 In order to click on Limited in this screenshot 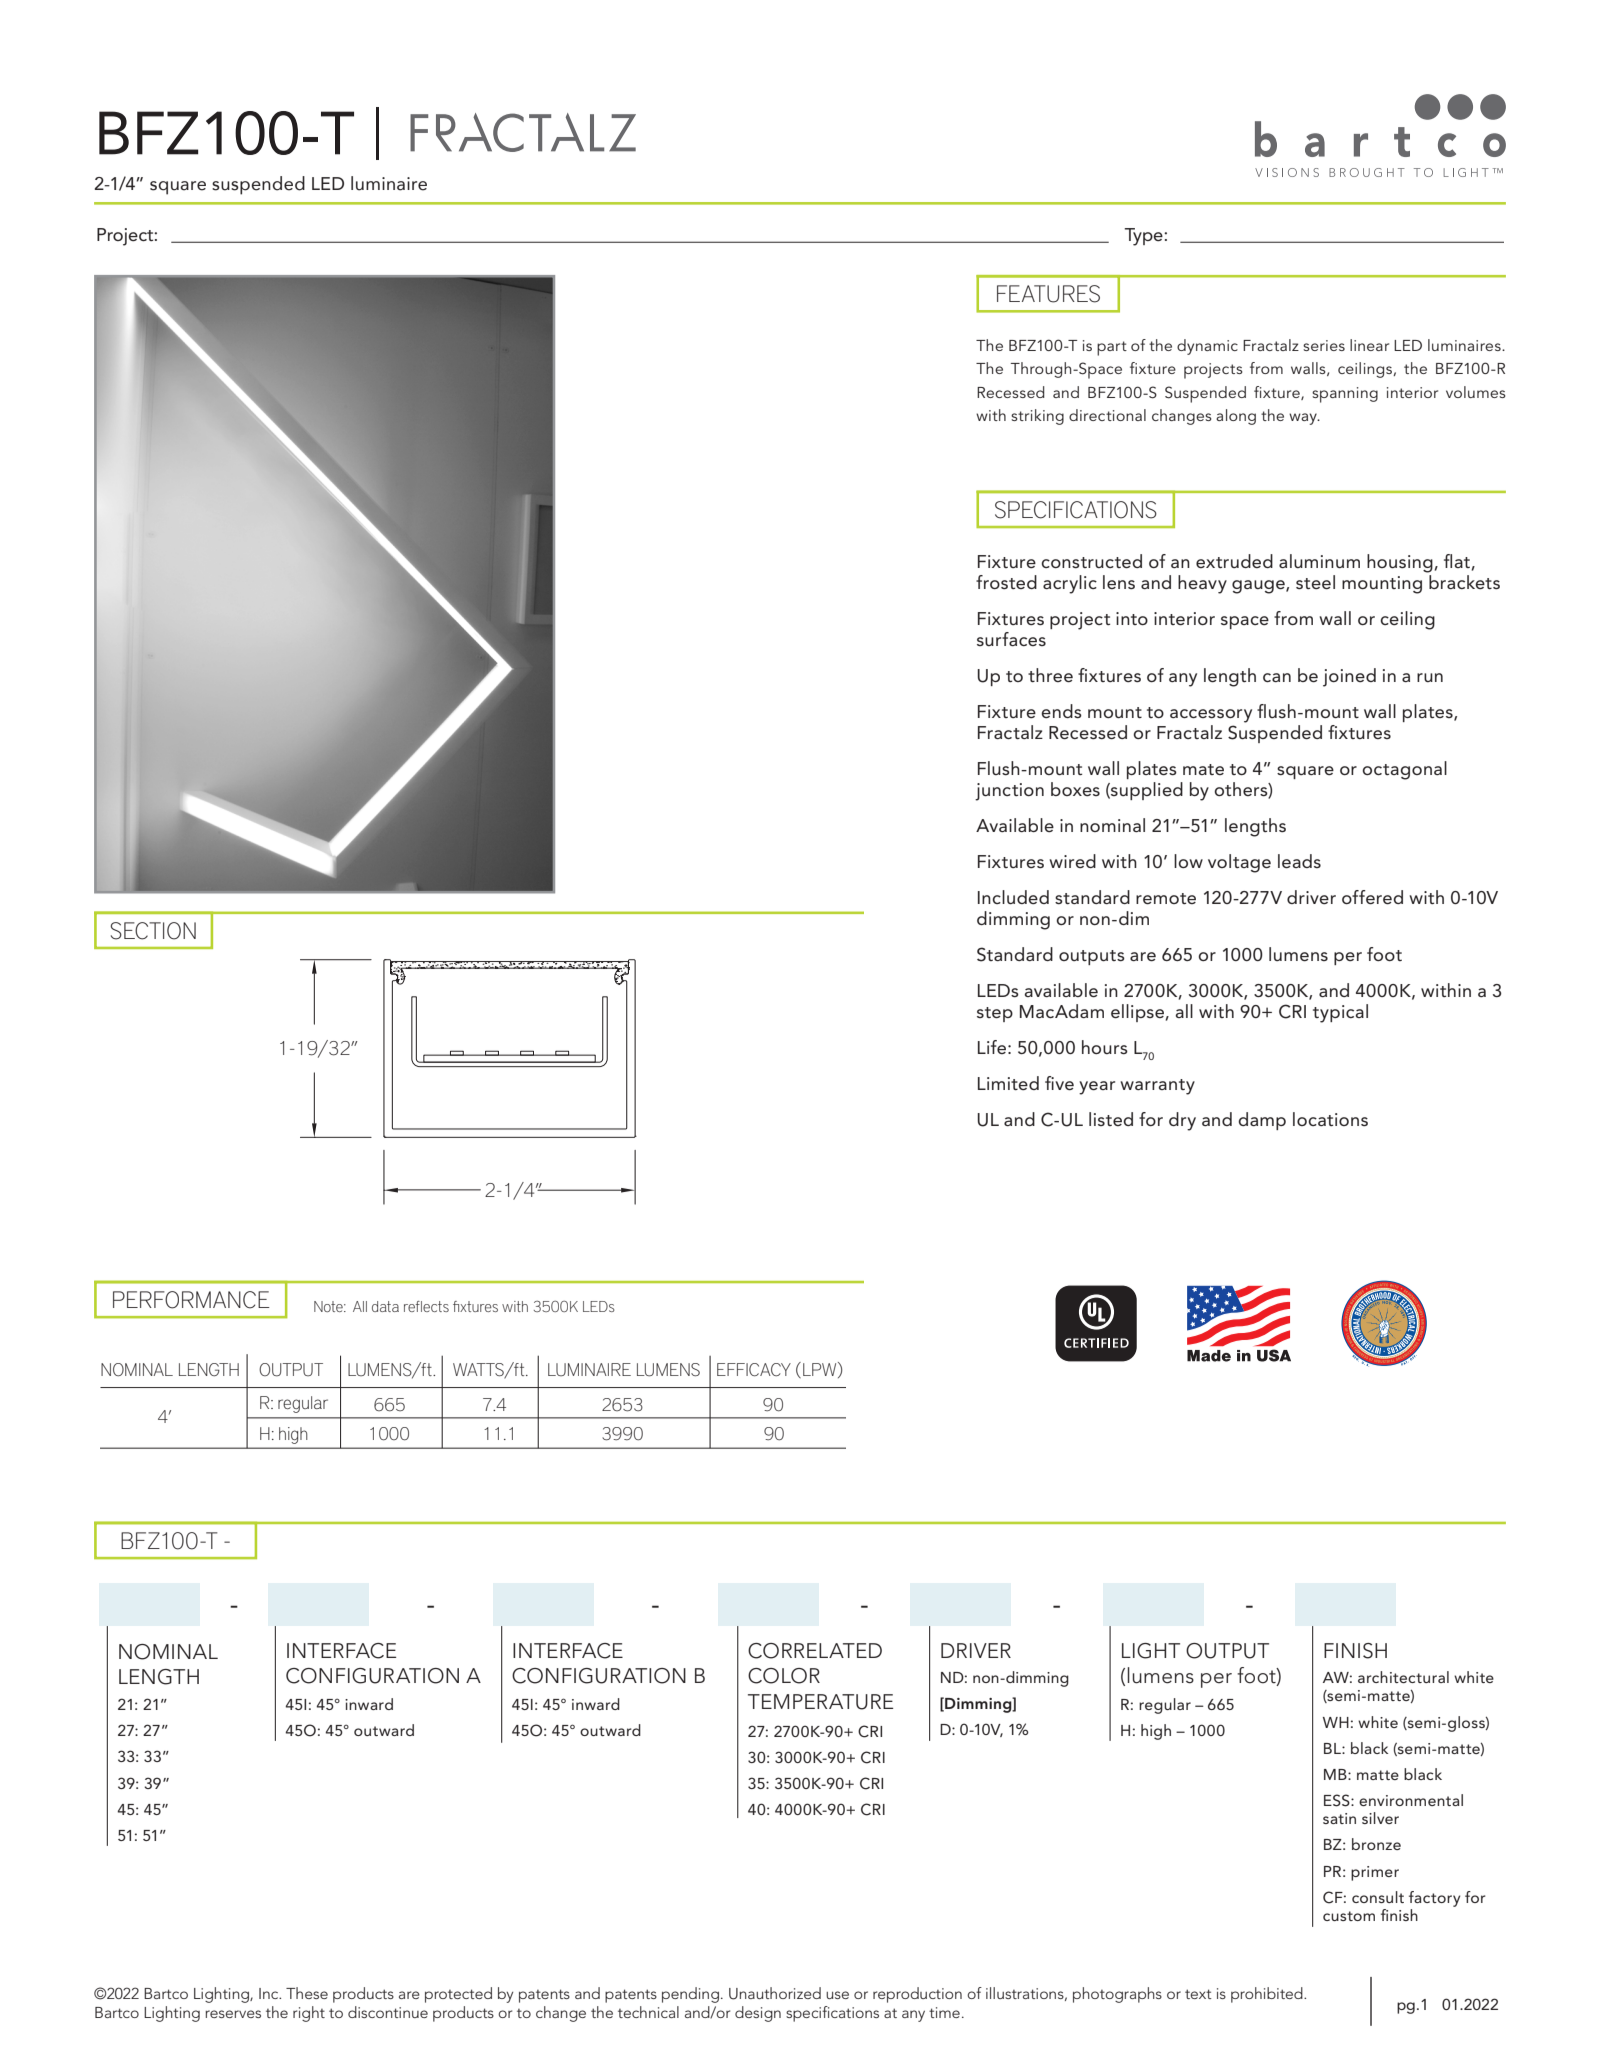, I will do `click(1008, 1083)`.
